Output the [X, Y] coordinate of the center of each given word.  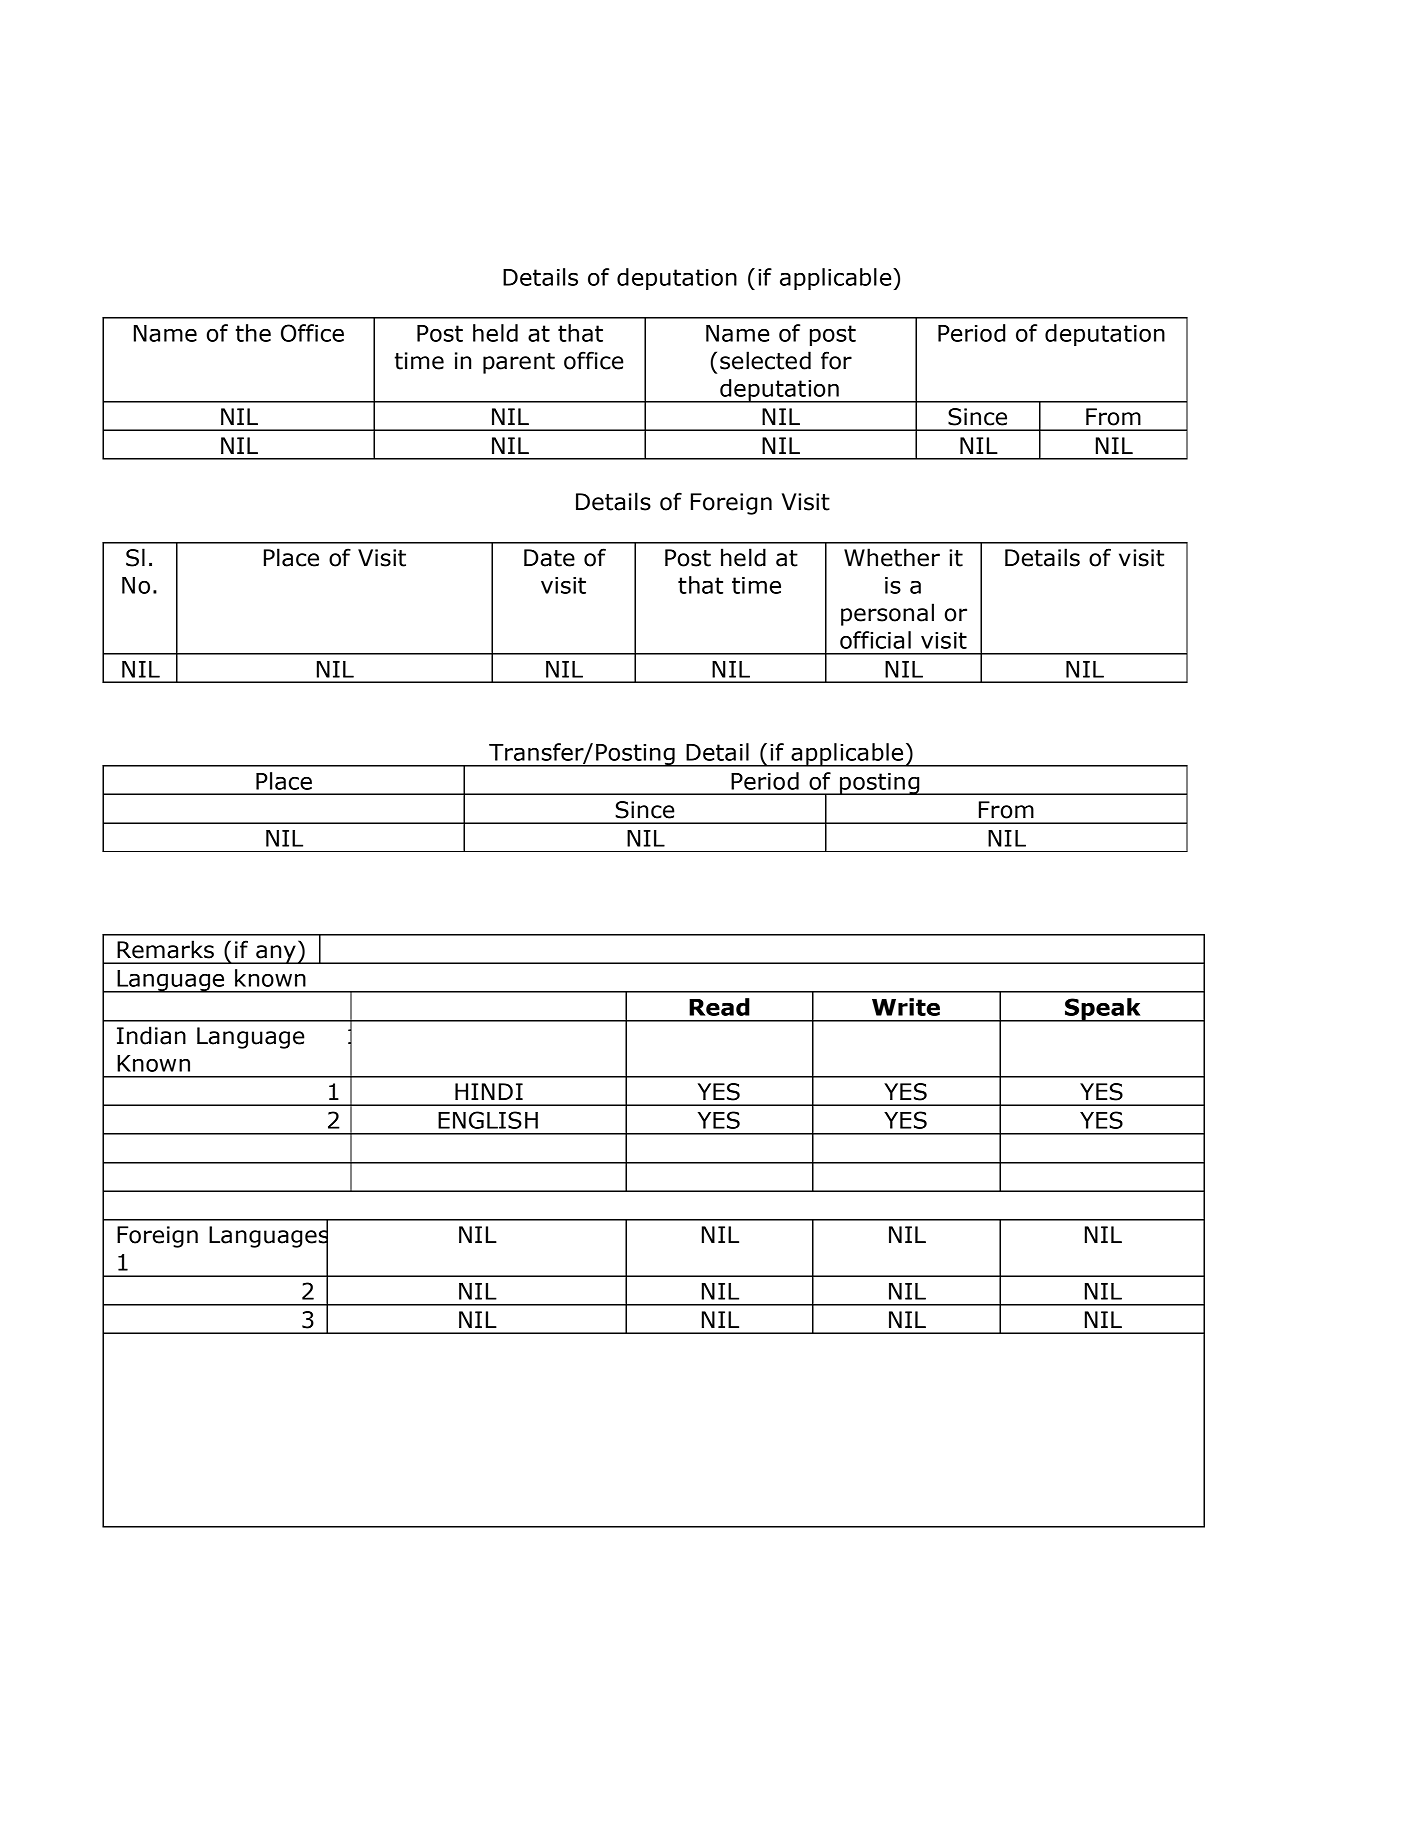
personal [887, 614]
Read [719, 1007]
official [875, 640]
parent [519, 363]
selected [765, 360]
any [276, 954]
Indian [151, 1035]
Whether [892, 557]
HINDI [489, 1091]
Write [906, 1007]
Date [549, 558]
